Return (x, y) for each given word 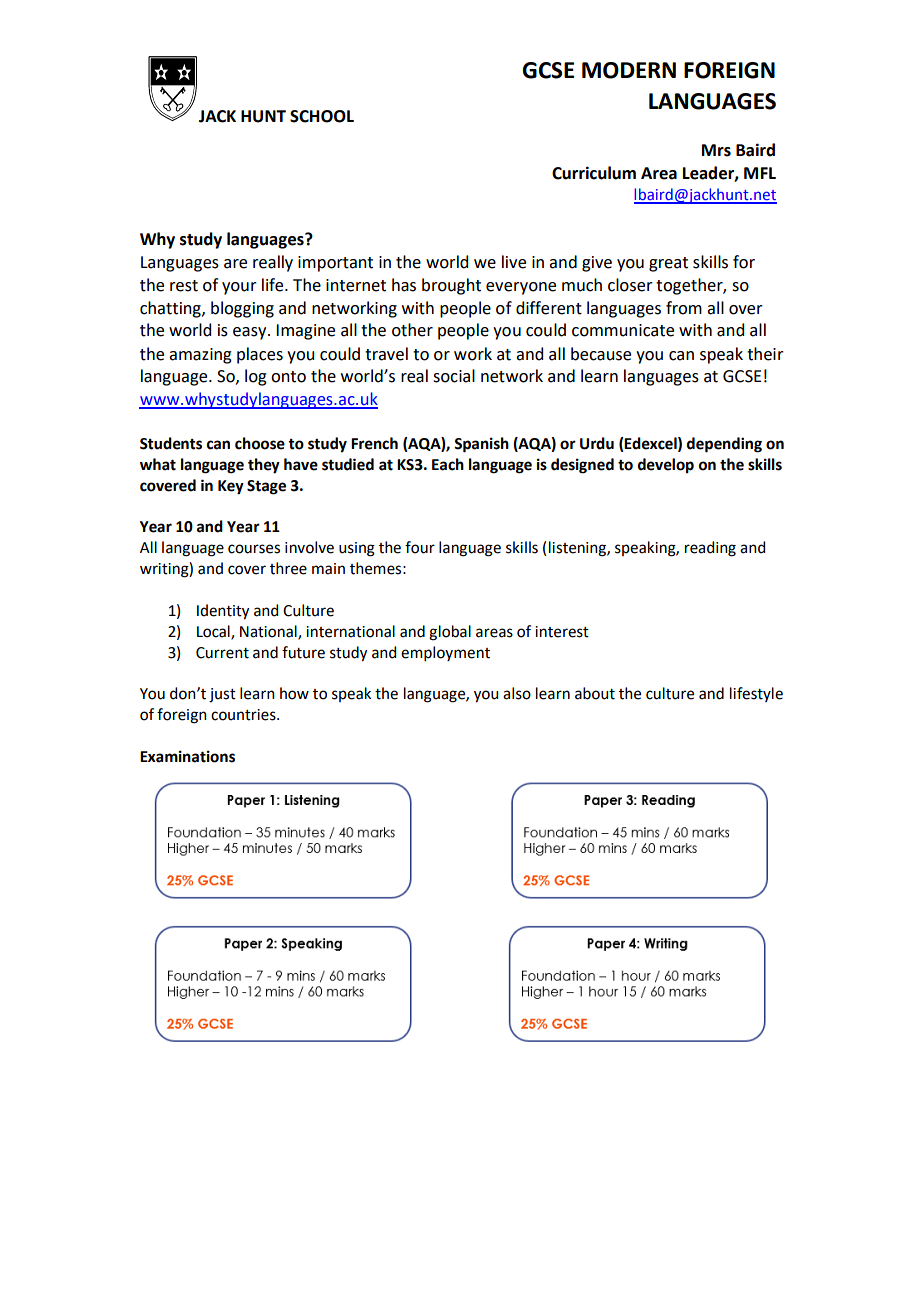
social (454, 376)
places (260, 355)
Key (231, 487)
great (668, 264)
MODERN (629, 70)
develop (666, 466)
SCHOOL (322, 116)
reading (710, 549)
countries (244, 715)
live (514, 262)
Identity (223, 612)
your (239, 288)
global (450, 633)
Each (448, 464)
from (684, 308)
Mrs (716, 150)
